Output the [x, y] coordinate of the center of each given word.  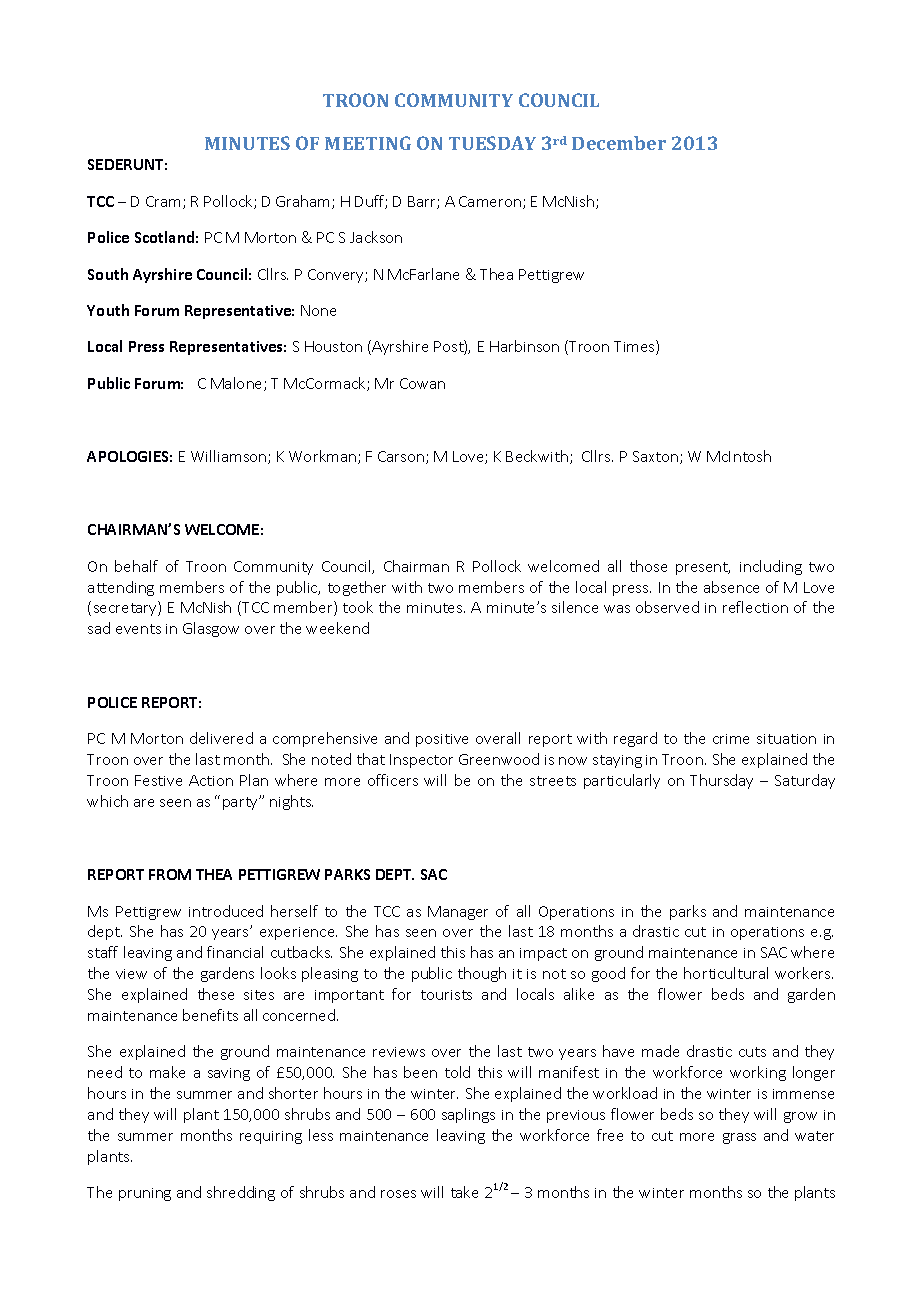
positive [442, 740]
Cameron [490, 201]
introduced [226, 911]
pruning [145, 1194]
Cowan [422, 383]
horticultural [726, 973]
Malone [238, 384]
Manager [458, 913]
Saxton [657, 457]
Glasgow [211, 629]
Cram [163, 201]
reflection [755, 607]
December [619, 143]
